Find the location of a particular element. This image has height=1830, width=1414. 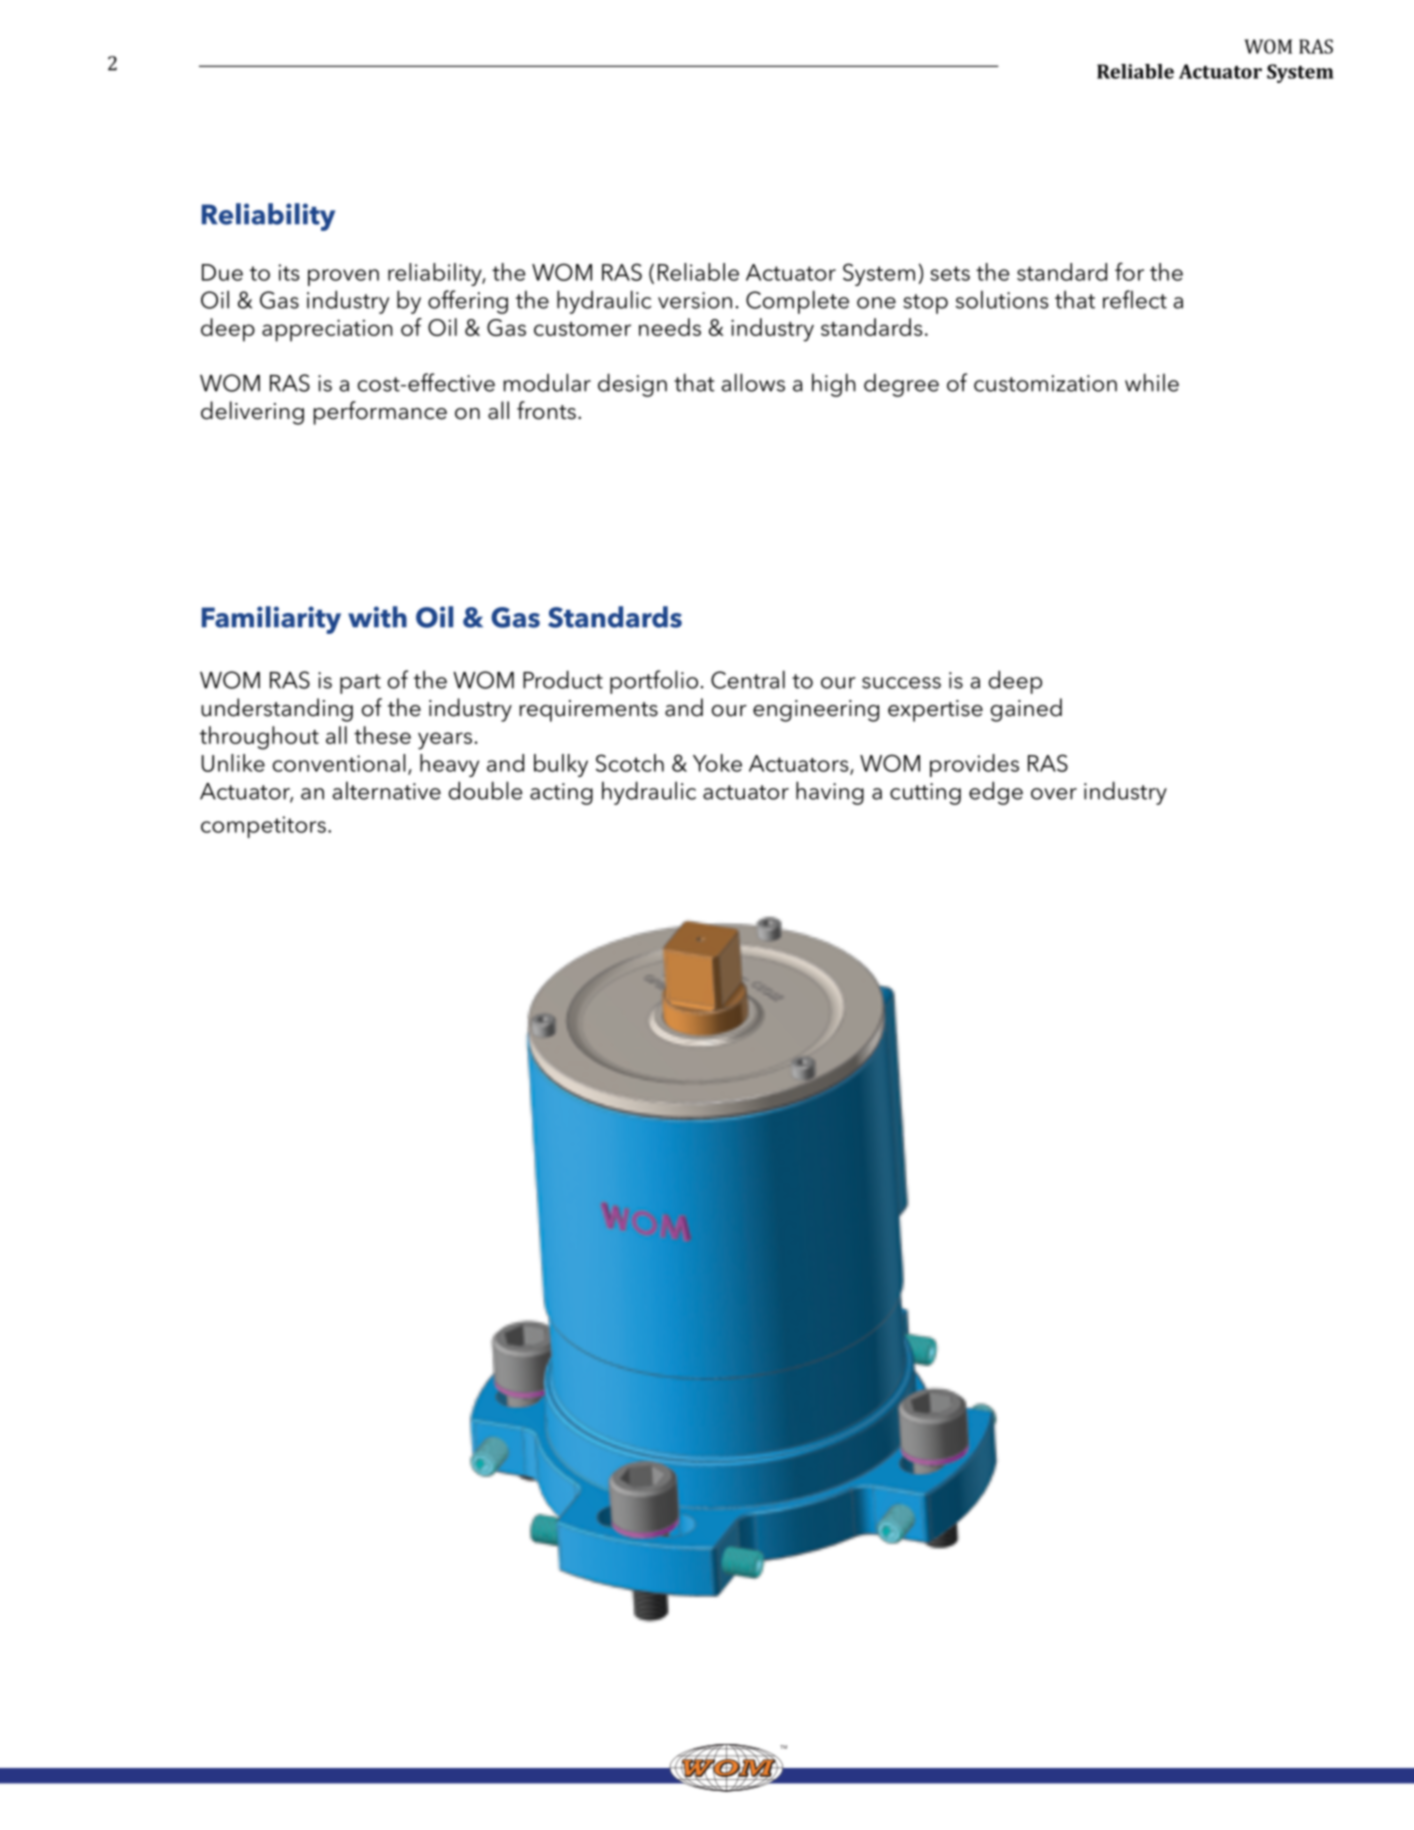

customization is located at coordinates (1045, 383).
